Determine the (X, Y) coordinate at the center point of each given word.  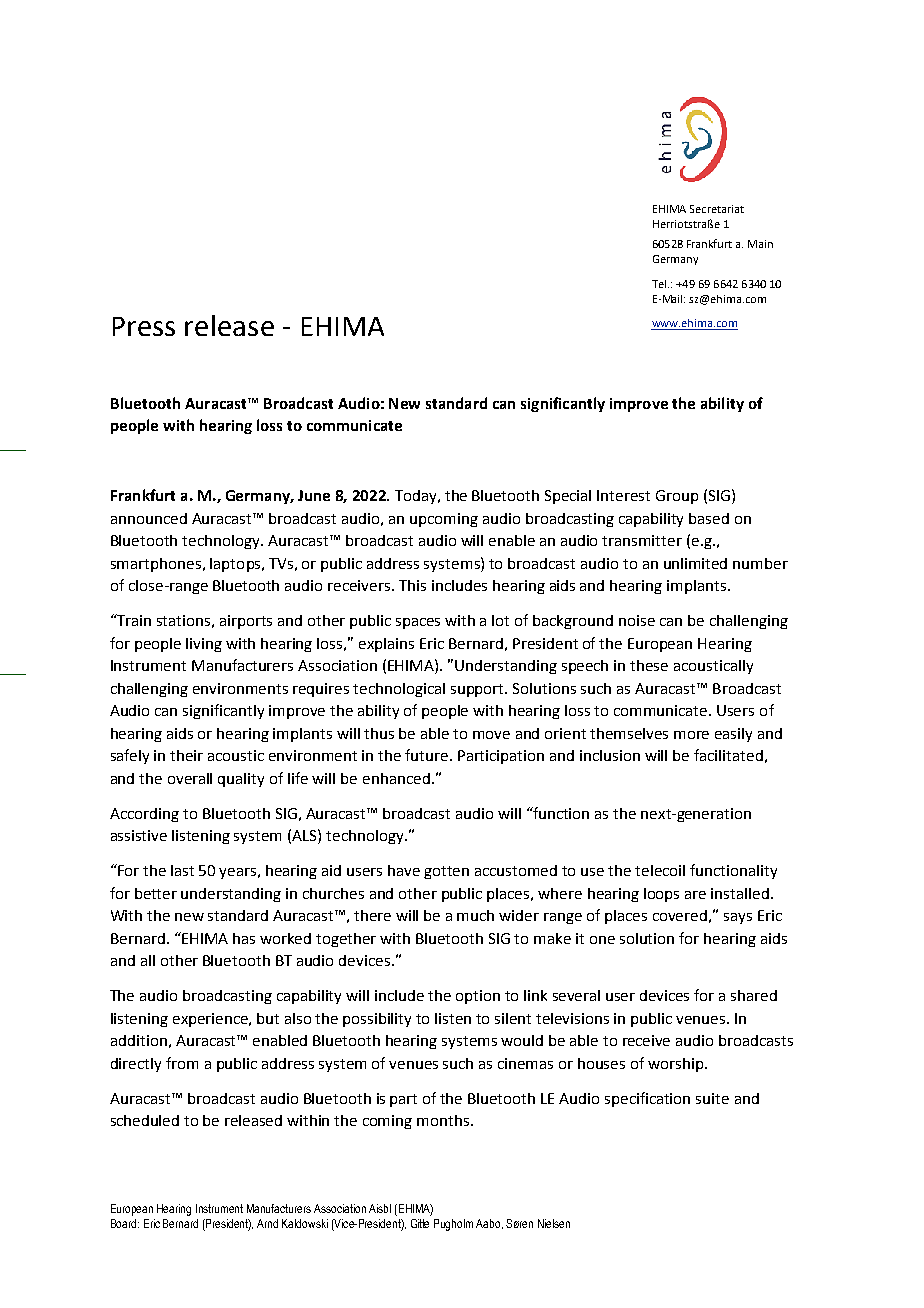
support (479, 690)
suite (712, 1098)
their (186, 755)
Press (144, 326)
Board (125, 1223)
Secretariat (717, 209)
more (691, 735)
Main (760, 244)
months (444, 1120)
